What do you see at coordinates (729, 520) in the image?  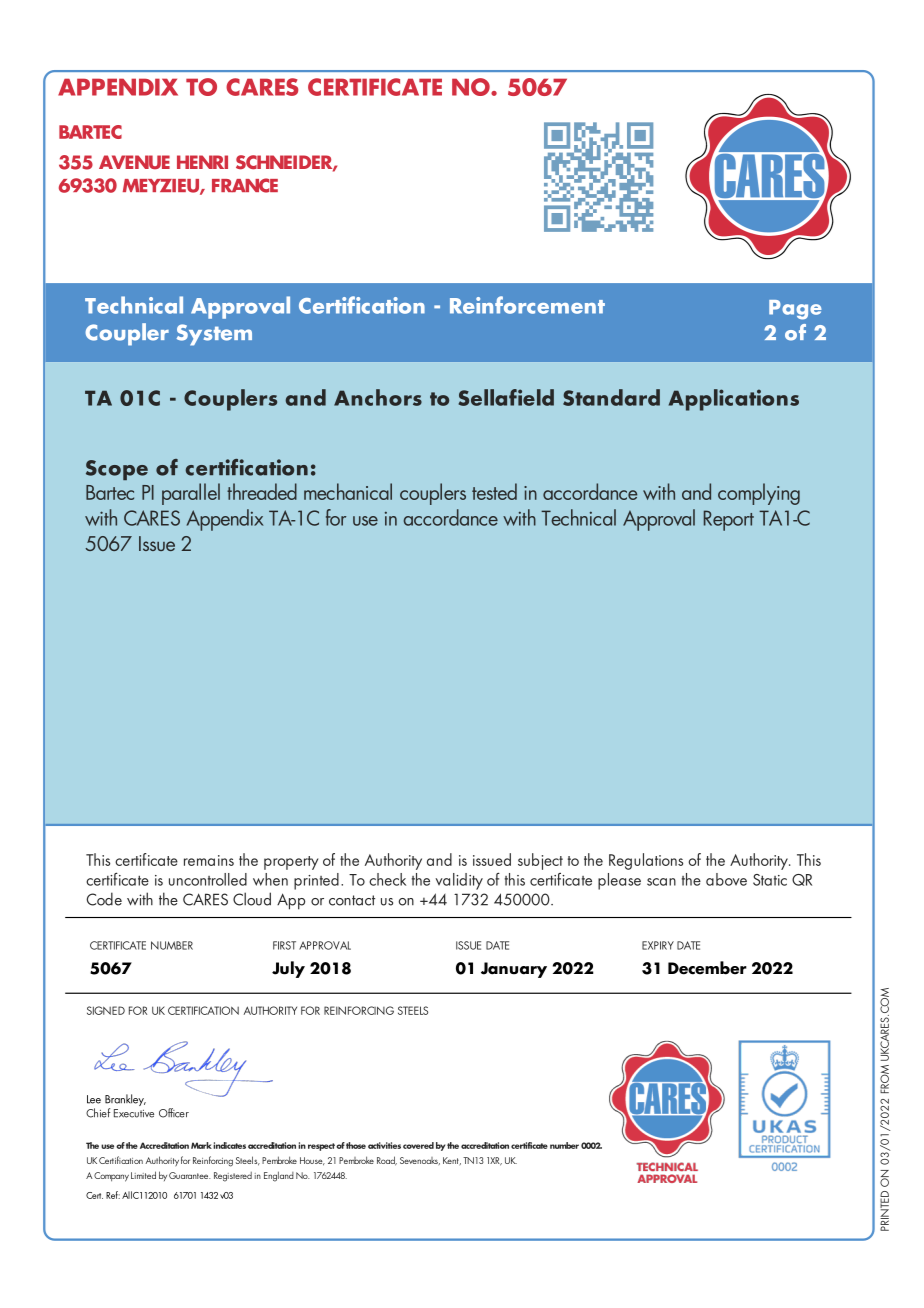 I see `Report` at bounding box center [729, 520].
